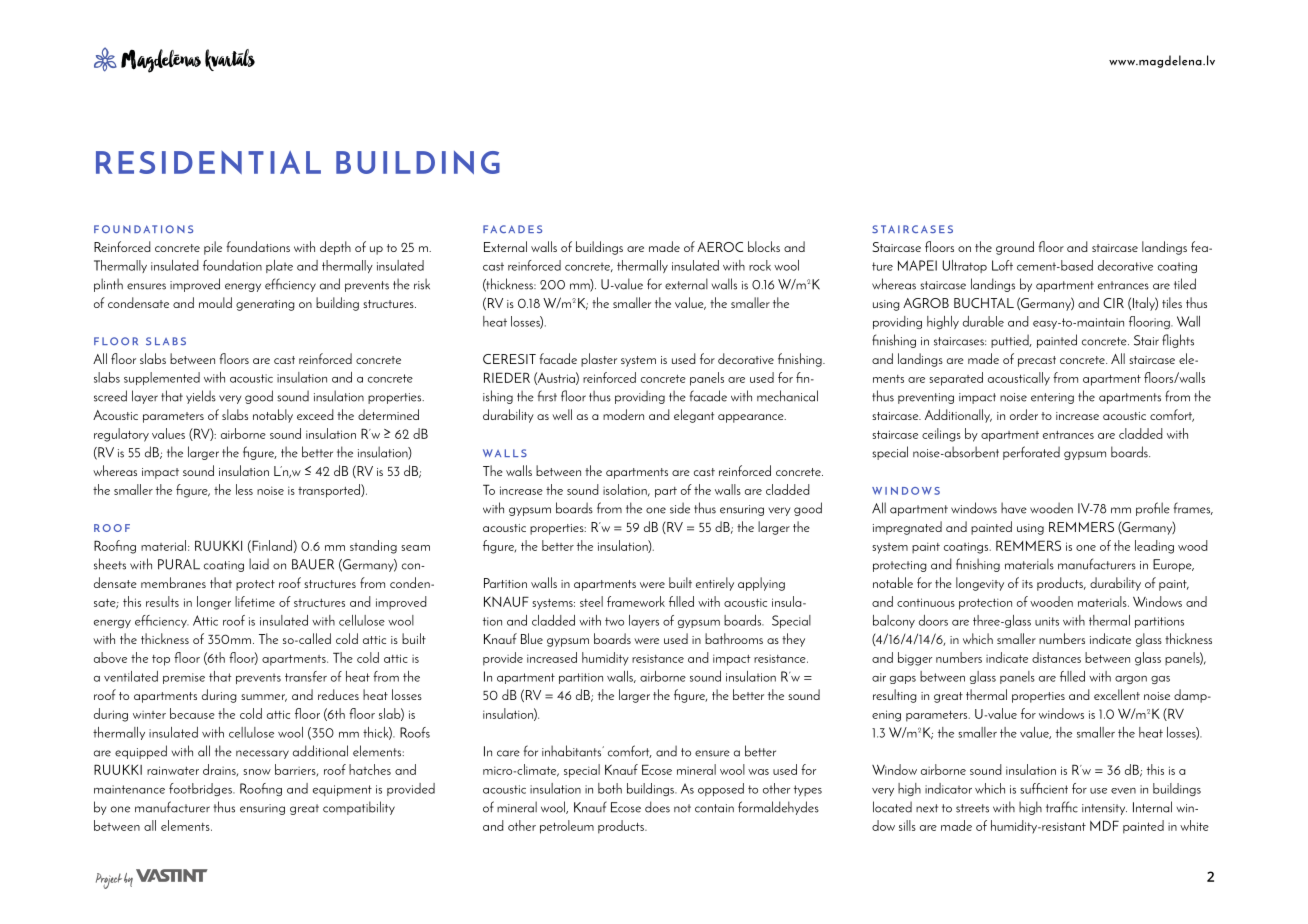 This page has height=924, width=1308. What do you see at coordinates (1154, 547) in the page?
I see `leading` at bounding box center [1154, 547].
